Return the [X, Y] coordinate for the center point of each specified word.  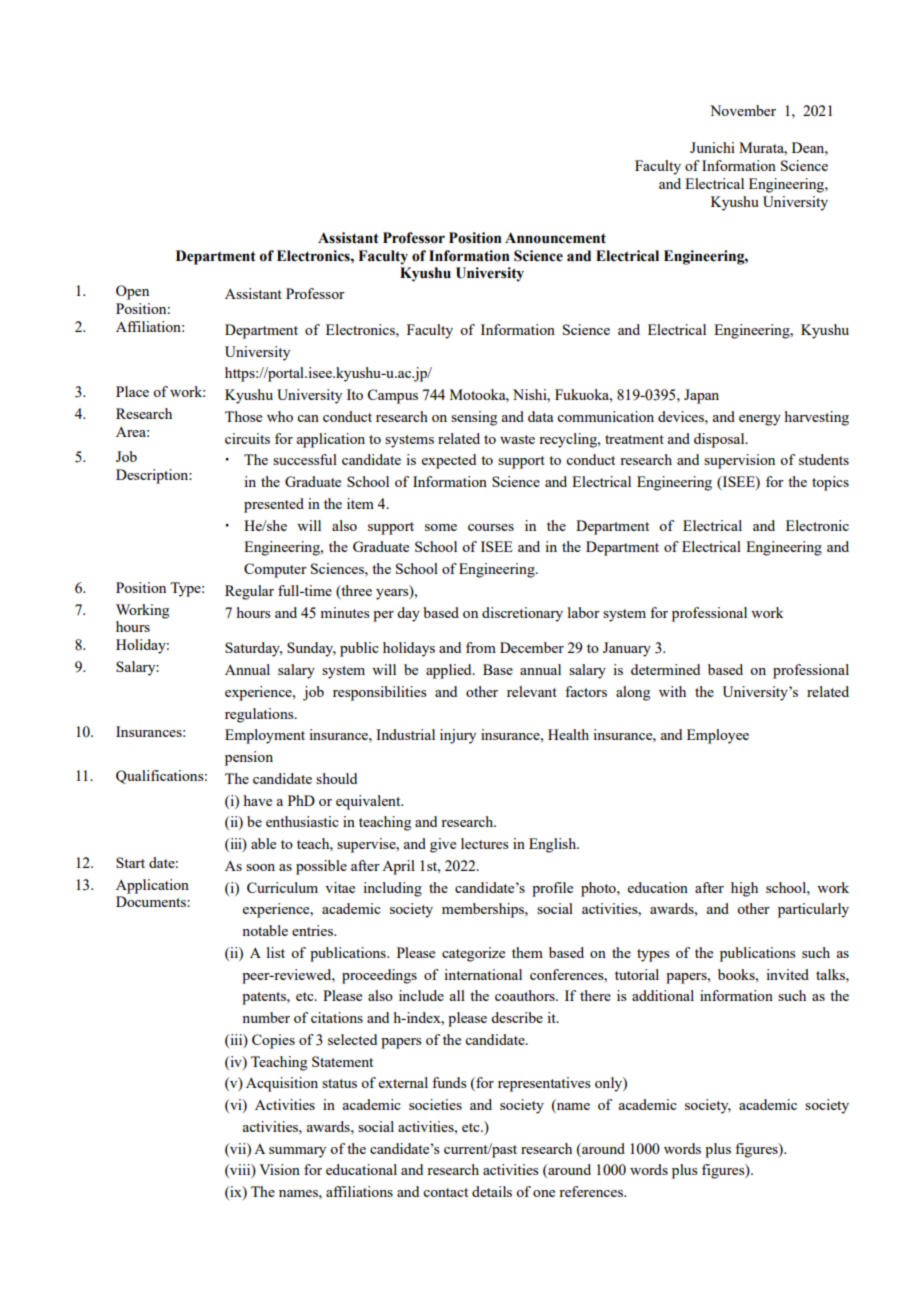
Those [243, 416]
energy [760, 420]
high [744, 889]
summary [297, 1152]
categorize [473, 954]
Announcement [555, 238]
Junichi [712, 147]
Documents [152, 901]
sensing [474, 418]
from [481, 647]
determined [665, 669]
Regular [249, 592]
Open [132, 292]
